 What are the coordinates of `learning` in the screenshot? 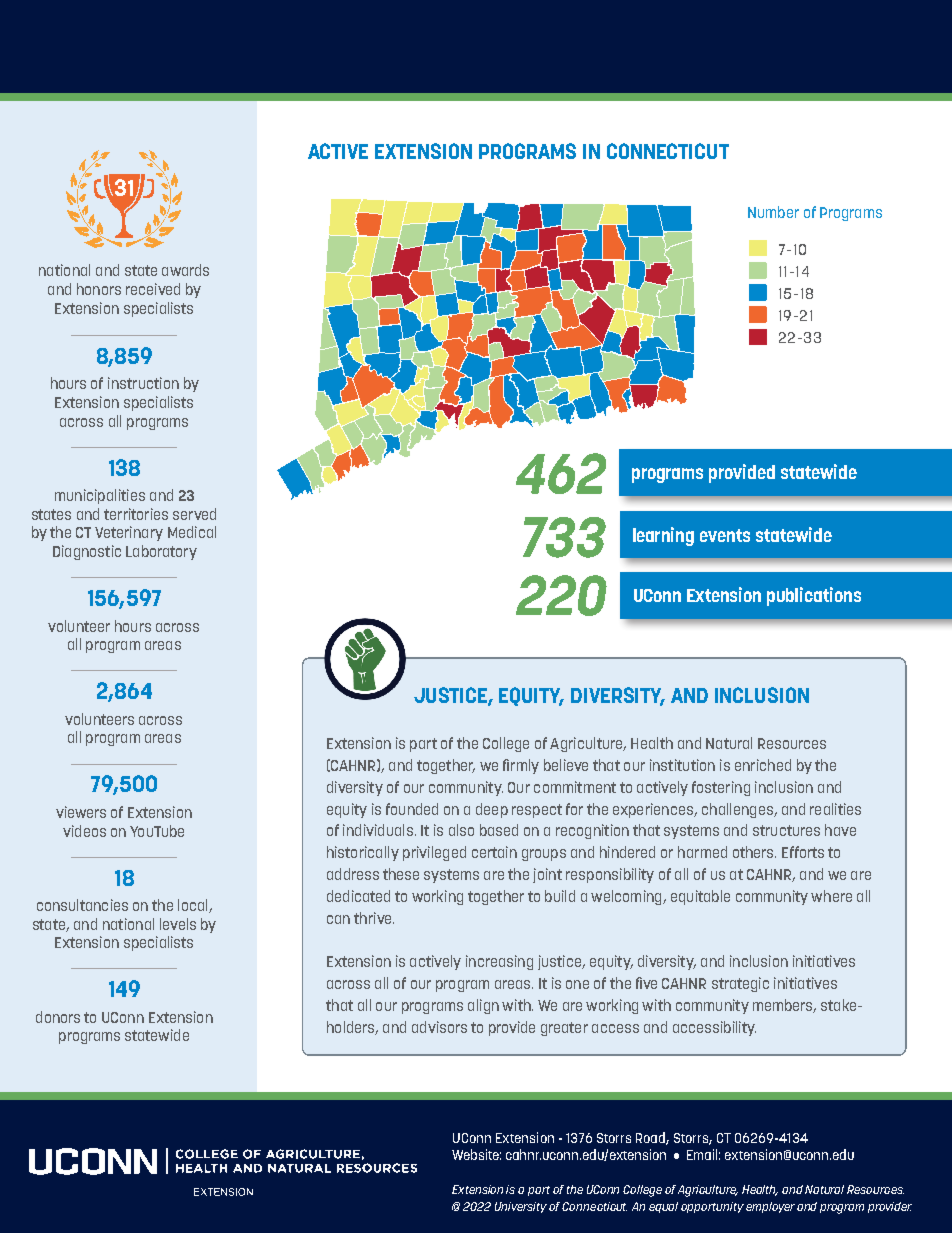 It's located at (663, 536).
